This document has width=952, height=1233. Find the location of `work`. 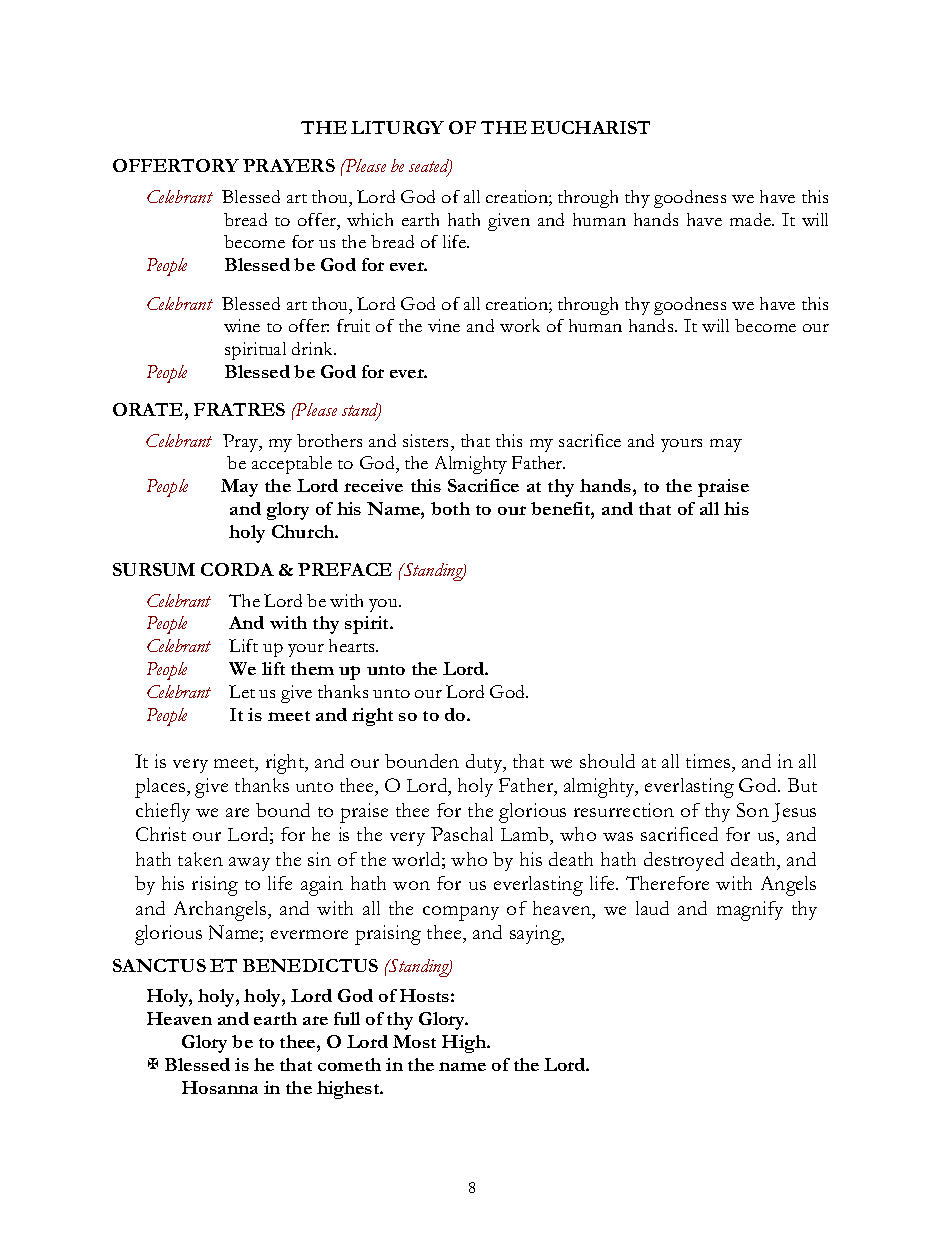

work is located at coordinates (520, 325).
